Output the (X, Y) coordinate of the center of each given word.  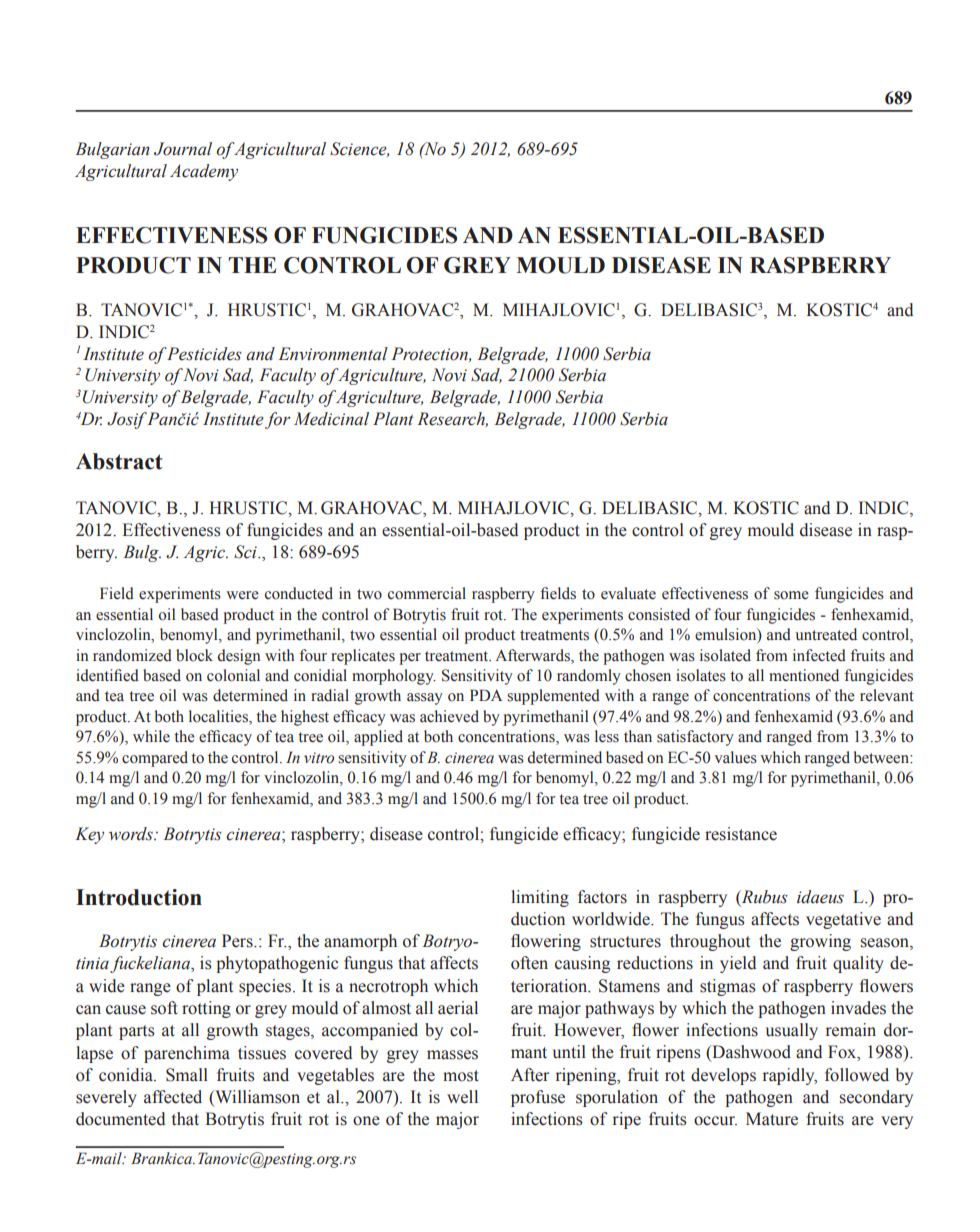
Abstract (119, 461)
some (791, 595)
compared (155, 759)
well (462, 1097)
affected (173, 1097)
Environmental (333, 354)
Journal (183, 149)
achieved (449, 716)
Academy (204, 172)
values (735, 757)
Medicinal (331, 419)
